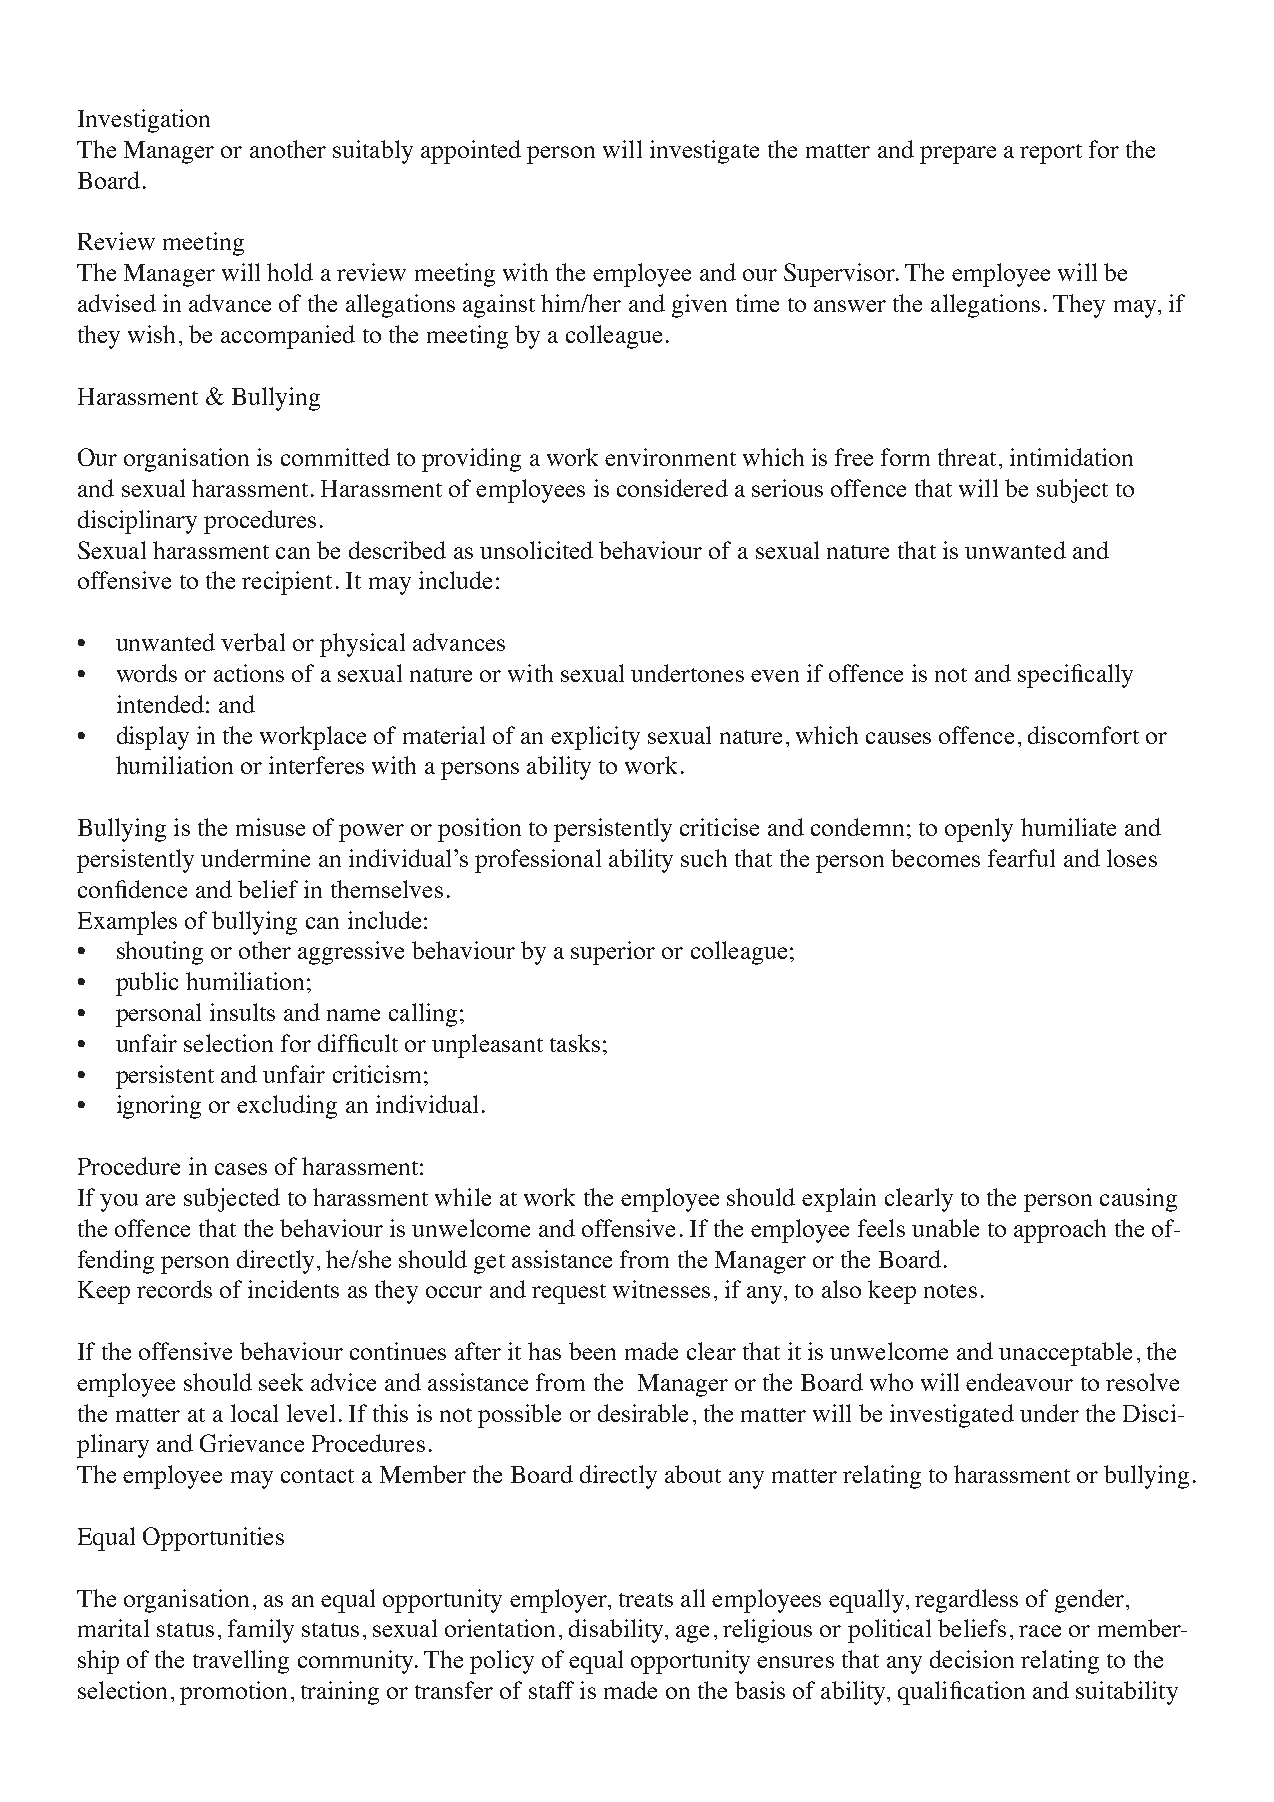 The width and height of the screenshot is (1274, 1802). Describe the element at coordinates (1040, 1631) in the screenshot. I see `race` at that location.
